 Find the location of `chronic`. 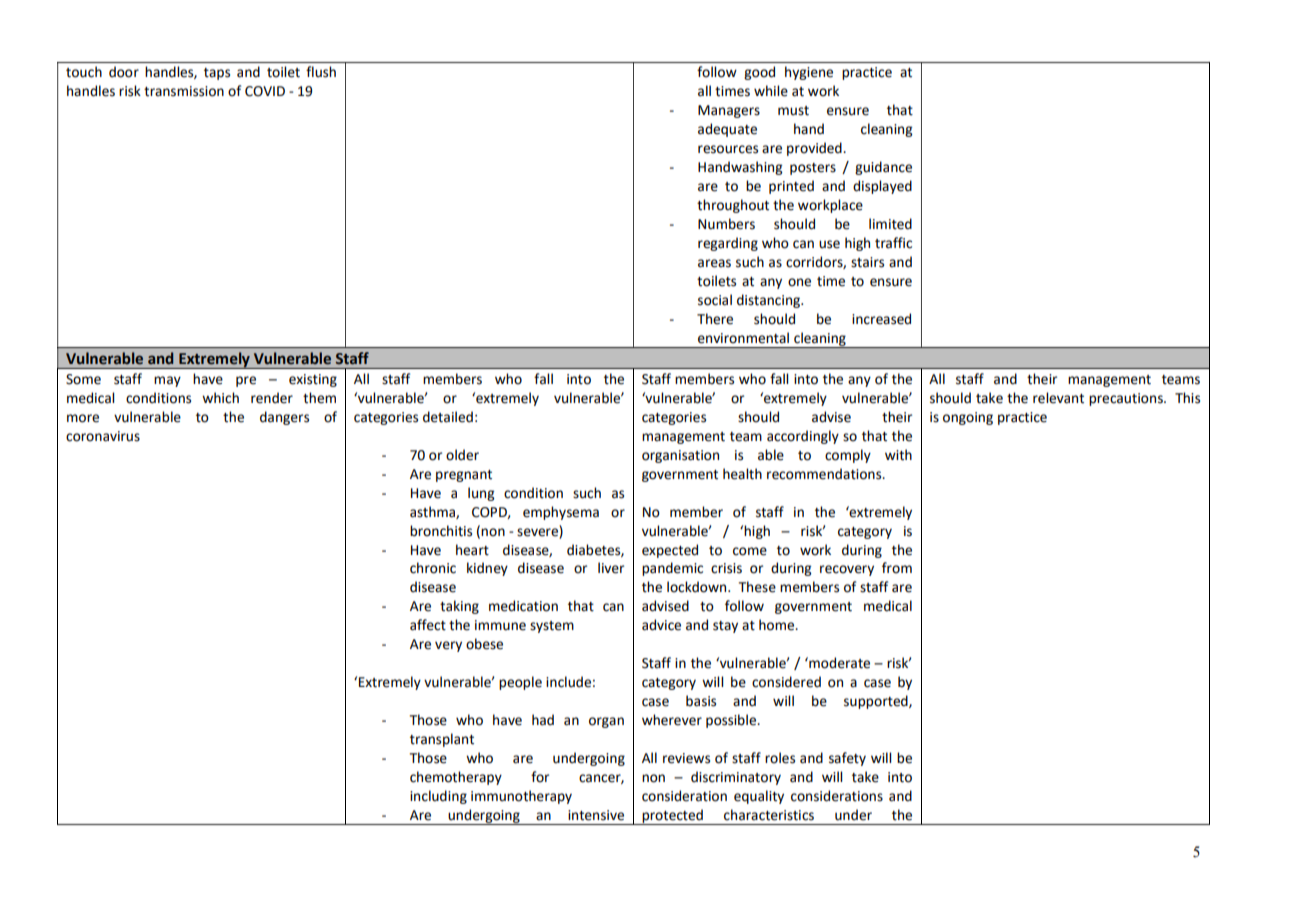

chronic is located at coordinates (433, 568).
